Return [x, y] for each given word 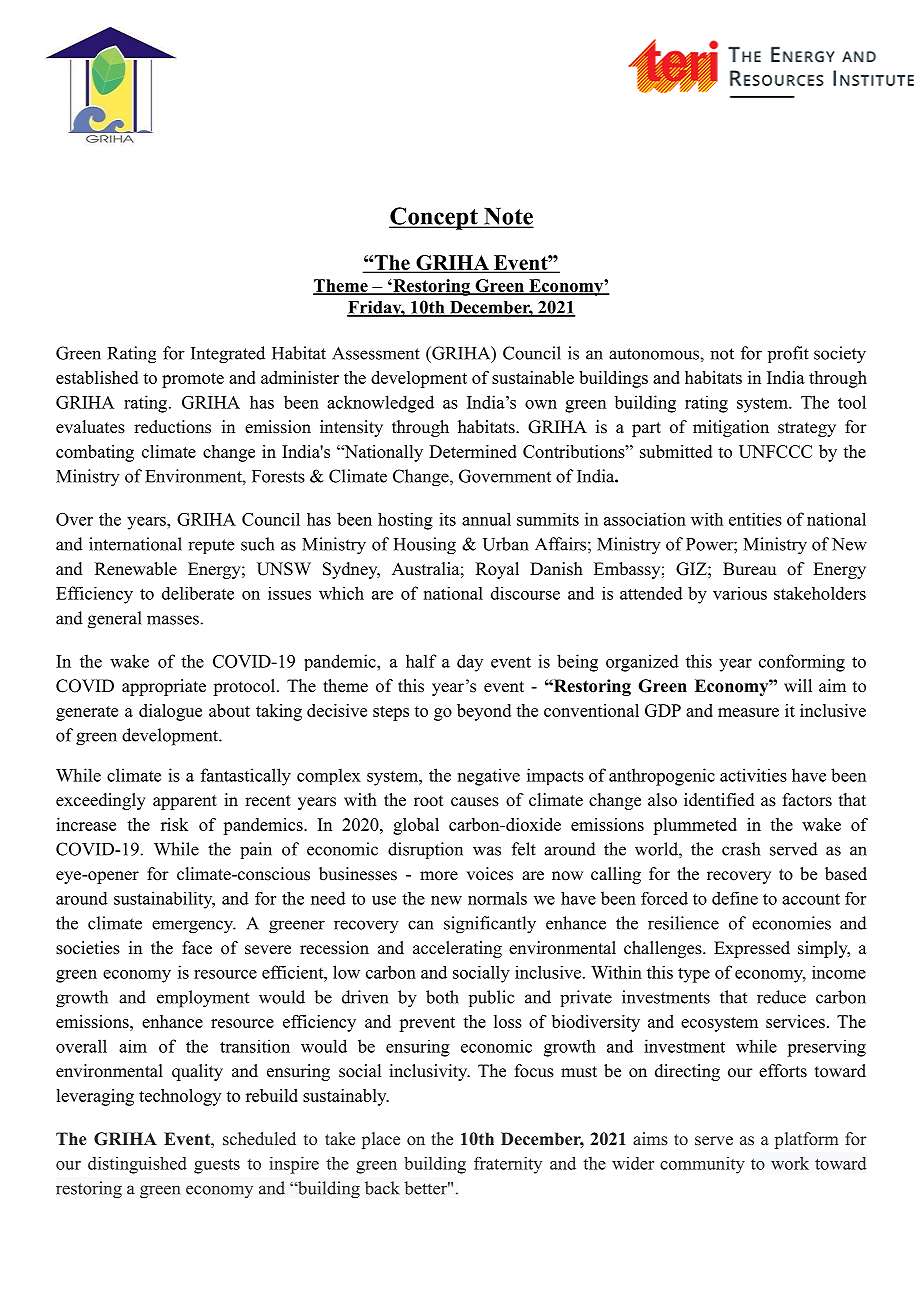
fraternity [508, 1165]
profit [788, 354]
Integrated [228, 355]
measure [748, 712]
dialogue [170, 712]
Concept [434, 218]
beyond [484, 712]
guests [217, 1166]
